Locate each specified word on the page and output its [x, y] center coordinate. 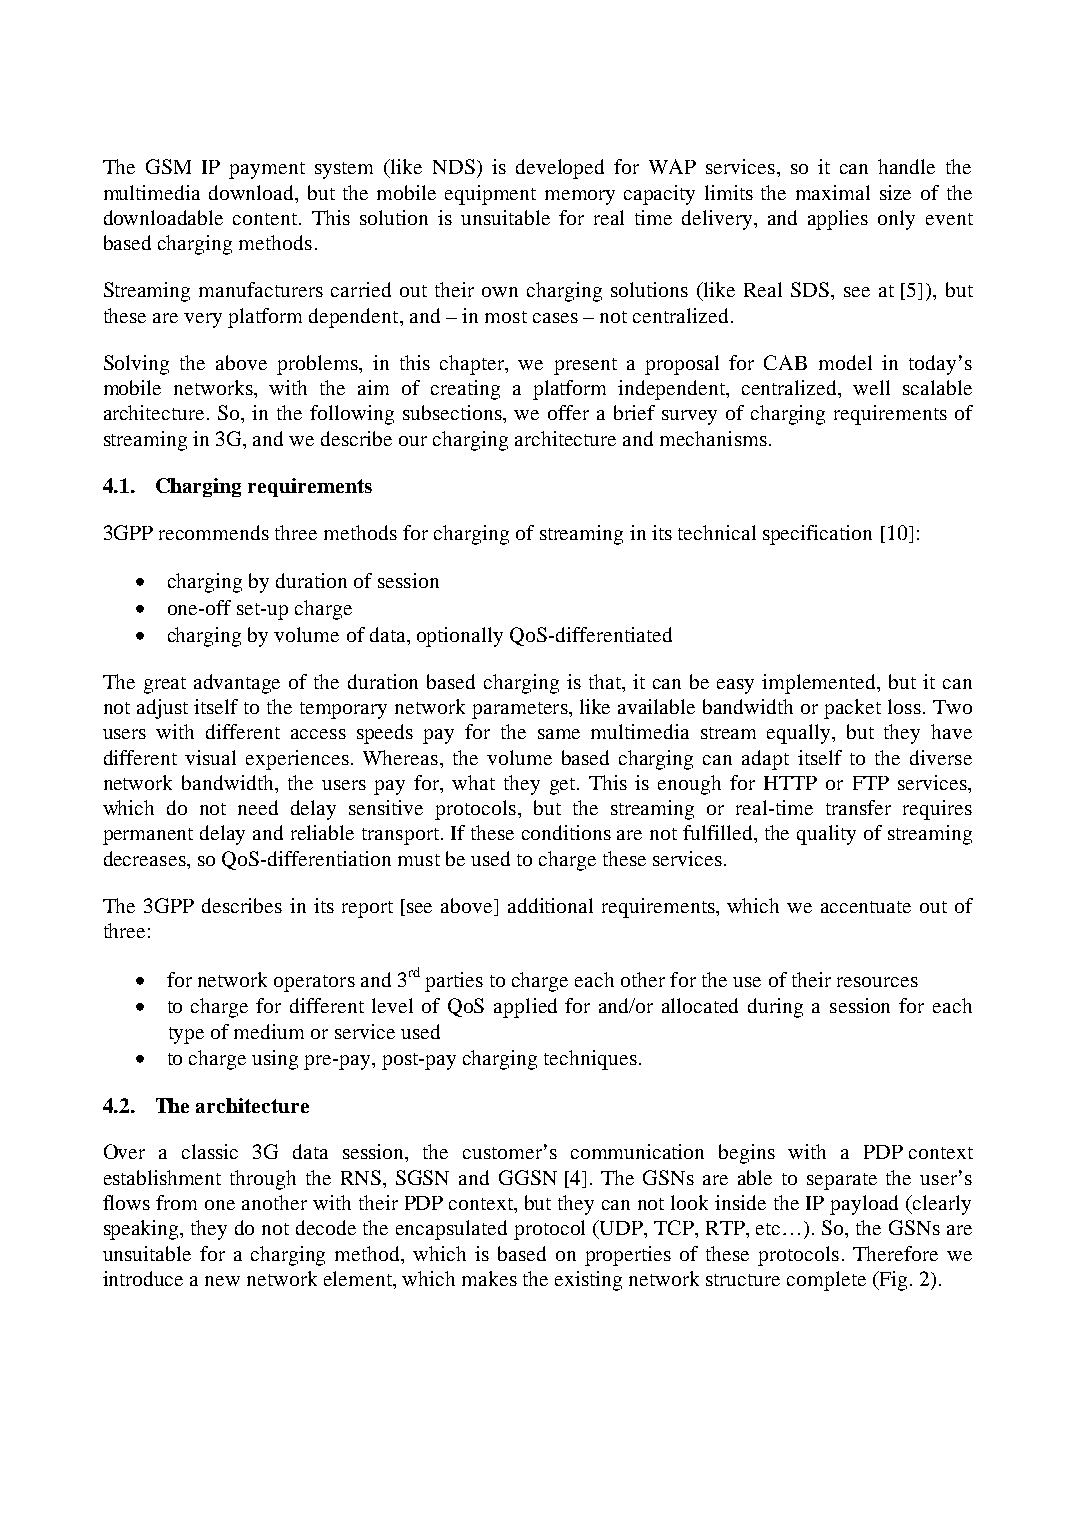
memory [580, 197]
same [559, 734]
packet [852, 709]
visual [210, 757]
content [266, 219]
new [222, 1281]
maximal [833, 192]
